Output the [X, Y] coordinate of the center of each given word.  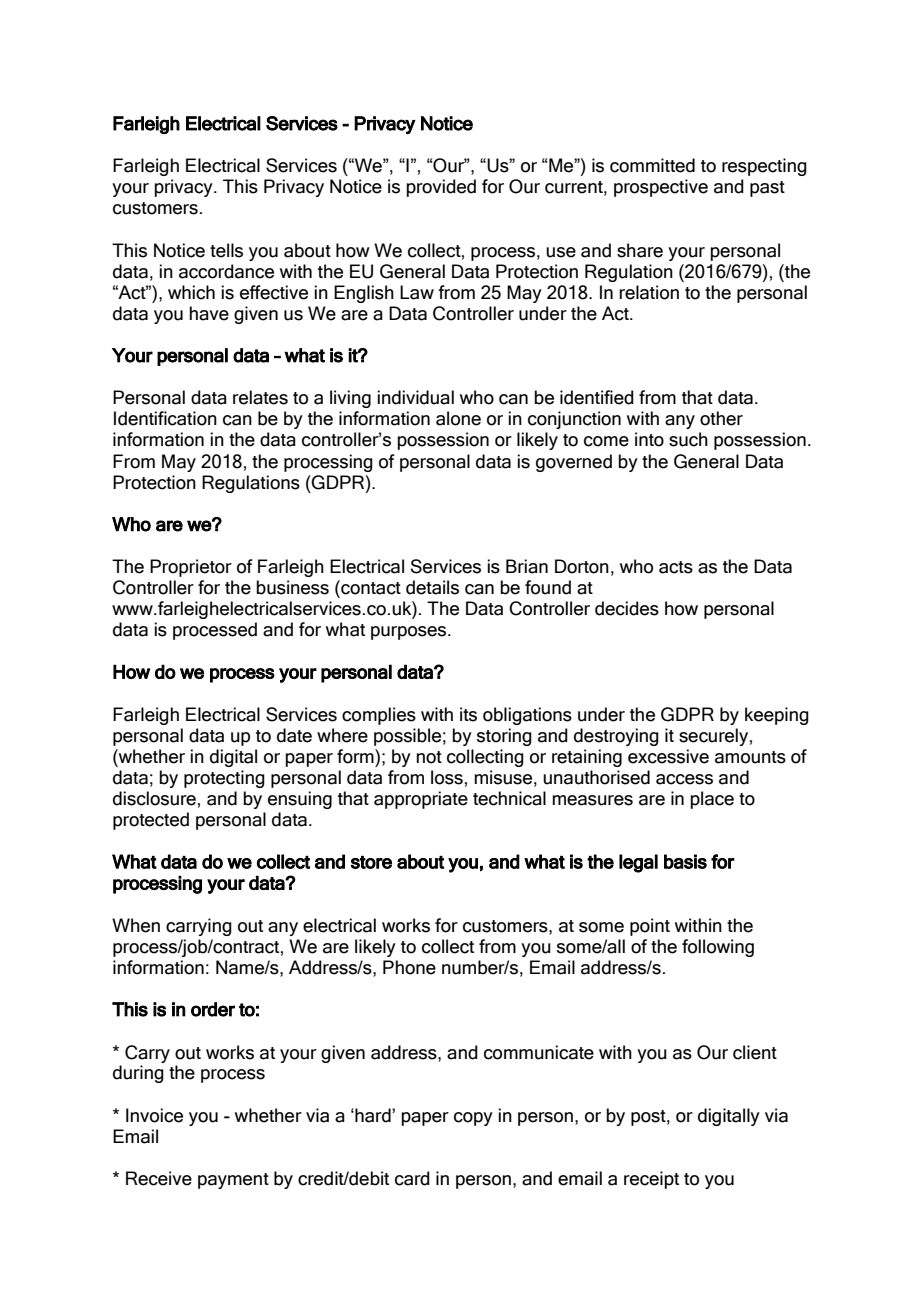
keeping [777, 716]
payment [233, 1181]
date [294, 735]
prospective [661, 188]
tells [226, 250]
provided [441, 188]
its [468, 714]
